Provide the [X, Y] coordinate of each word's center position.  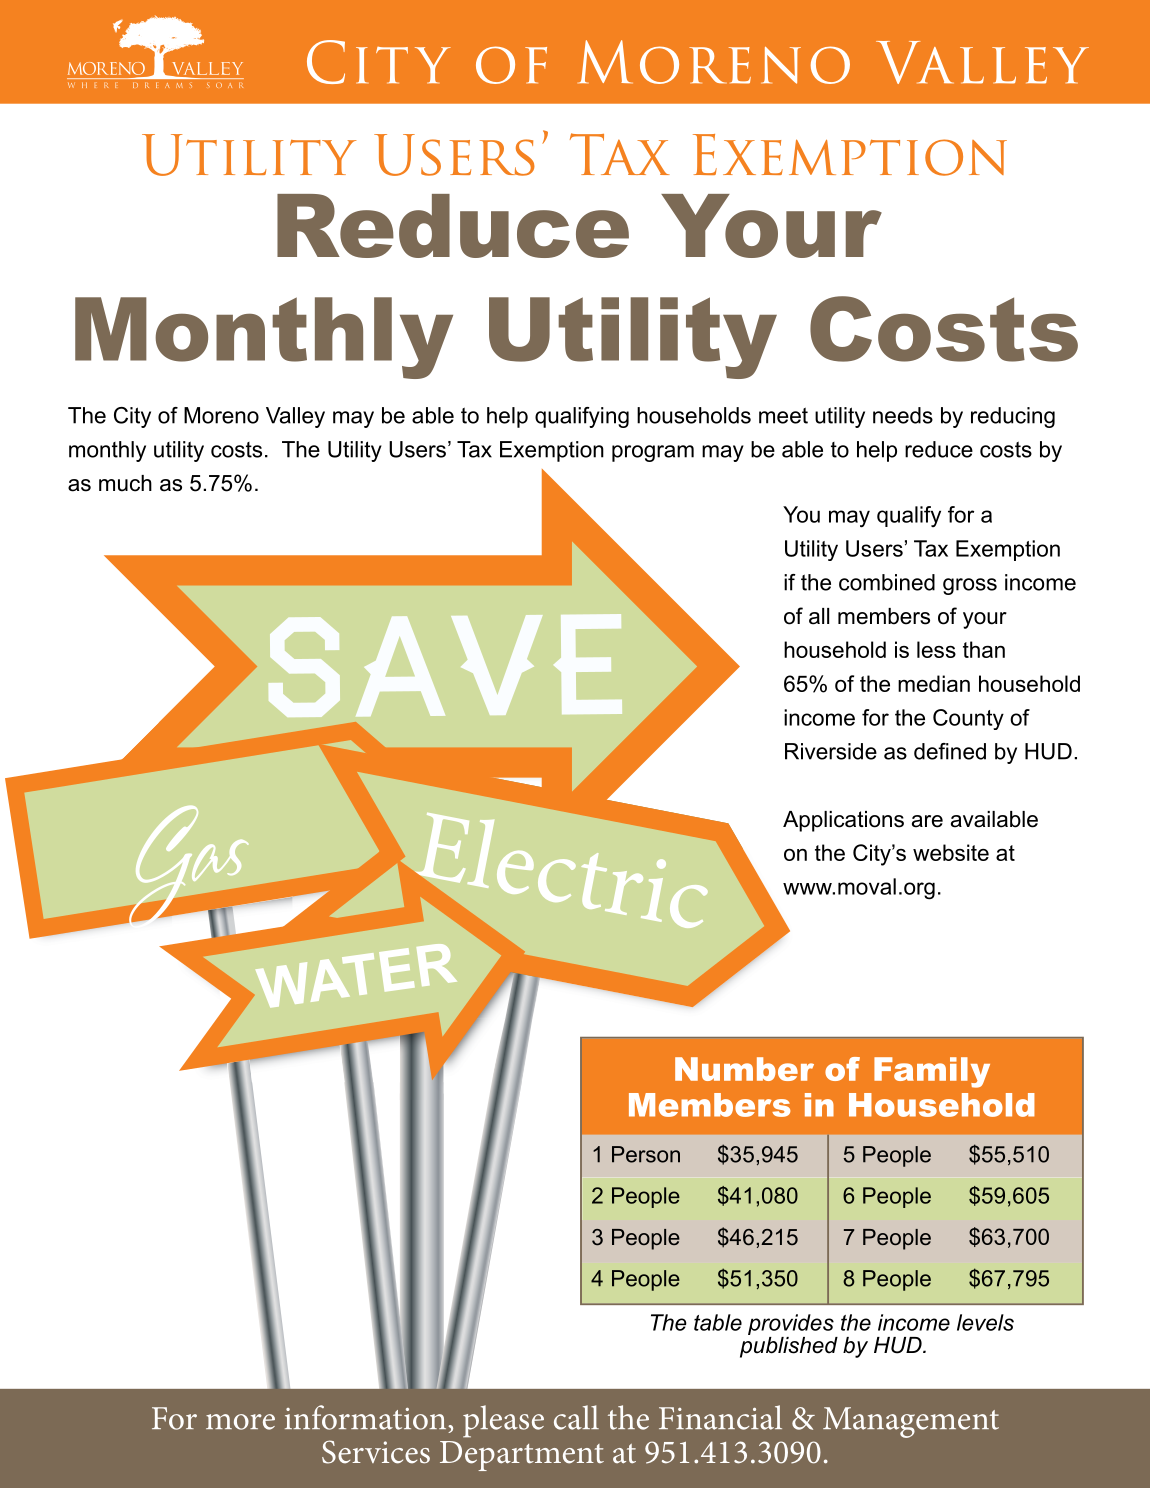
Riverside [831, 751]
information [367, 1417]
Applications [843, 821]
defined [950, 751]
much [125, 483]
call [576, 1417]
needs [903, 415]
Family [932, 1072]
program [653, 453]
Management [911, 1422]
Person [646, 1154]
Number [744, 1069]
